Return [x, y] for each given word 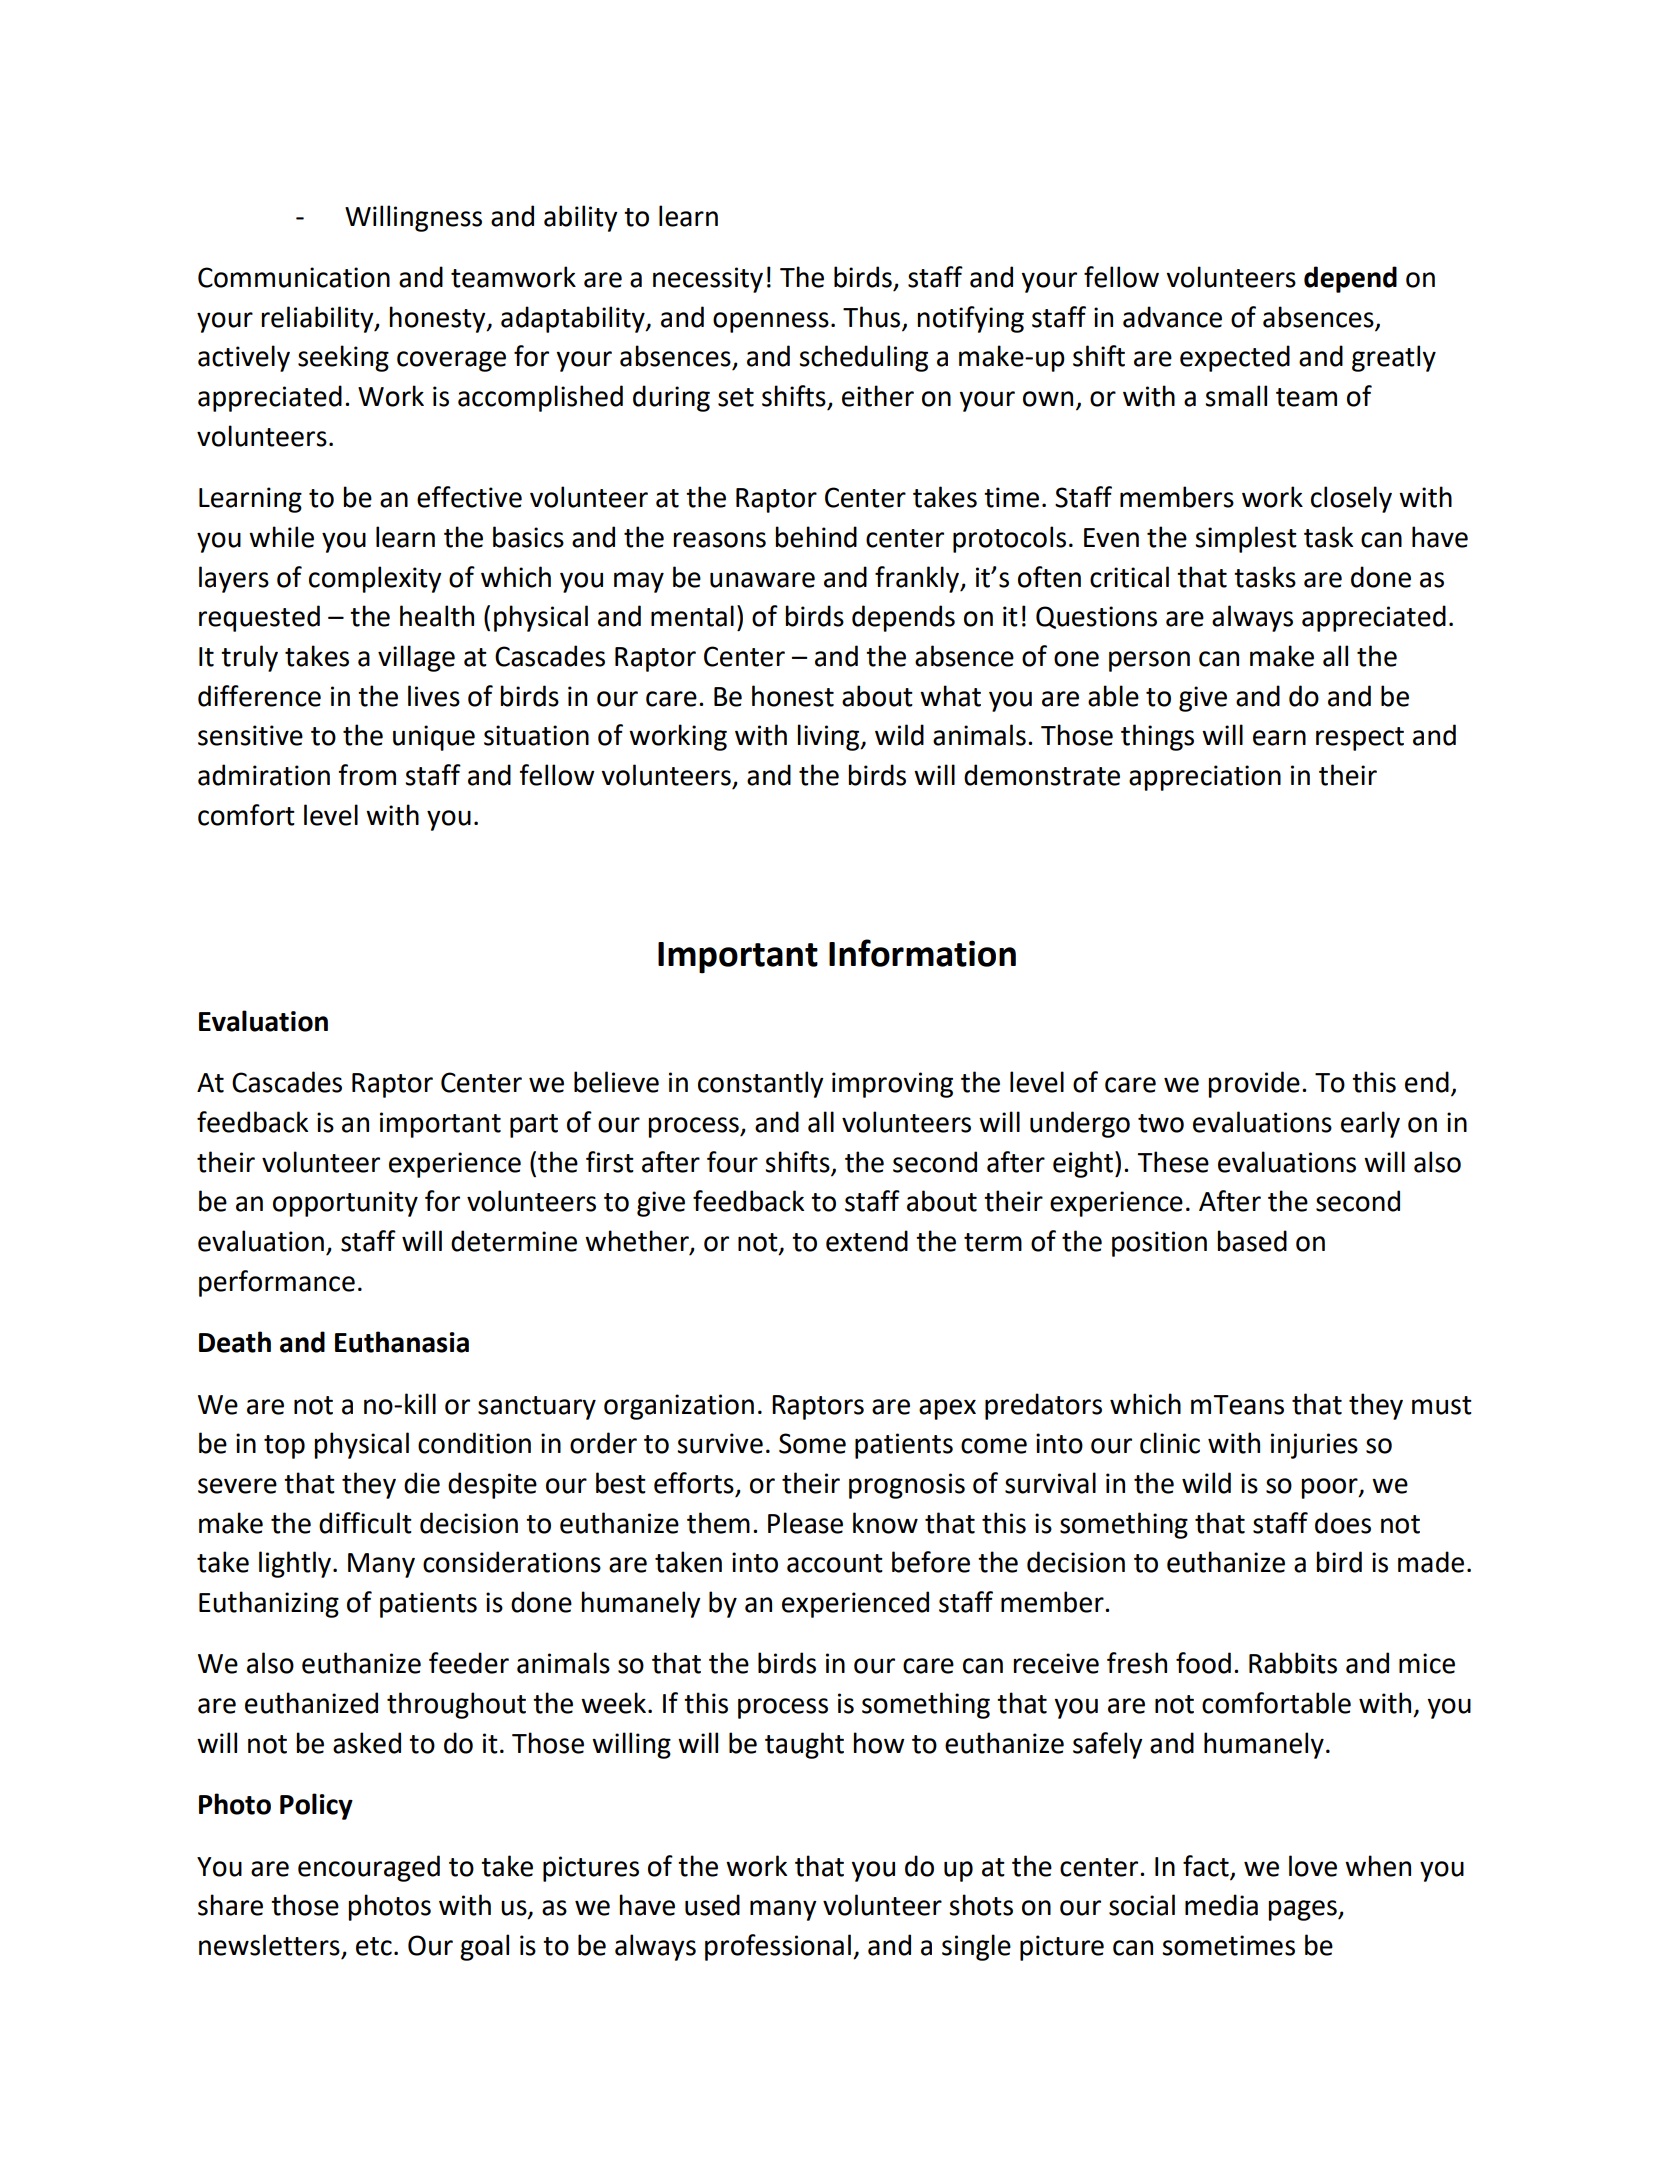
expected [1235, 358]
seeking [343, 358]
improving [892, 1085]
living [829, 737]
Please [805, 1523]
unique [434, 738]
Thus [871, 317]
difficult [365, 1523]
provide [1254, 1084]
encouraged [369, 1868]
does [1343, 1523]
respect [1360, 739]
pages [1303, 1910]
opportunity [345, 1204]
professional [778, 1947]
